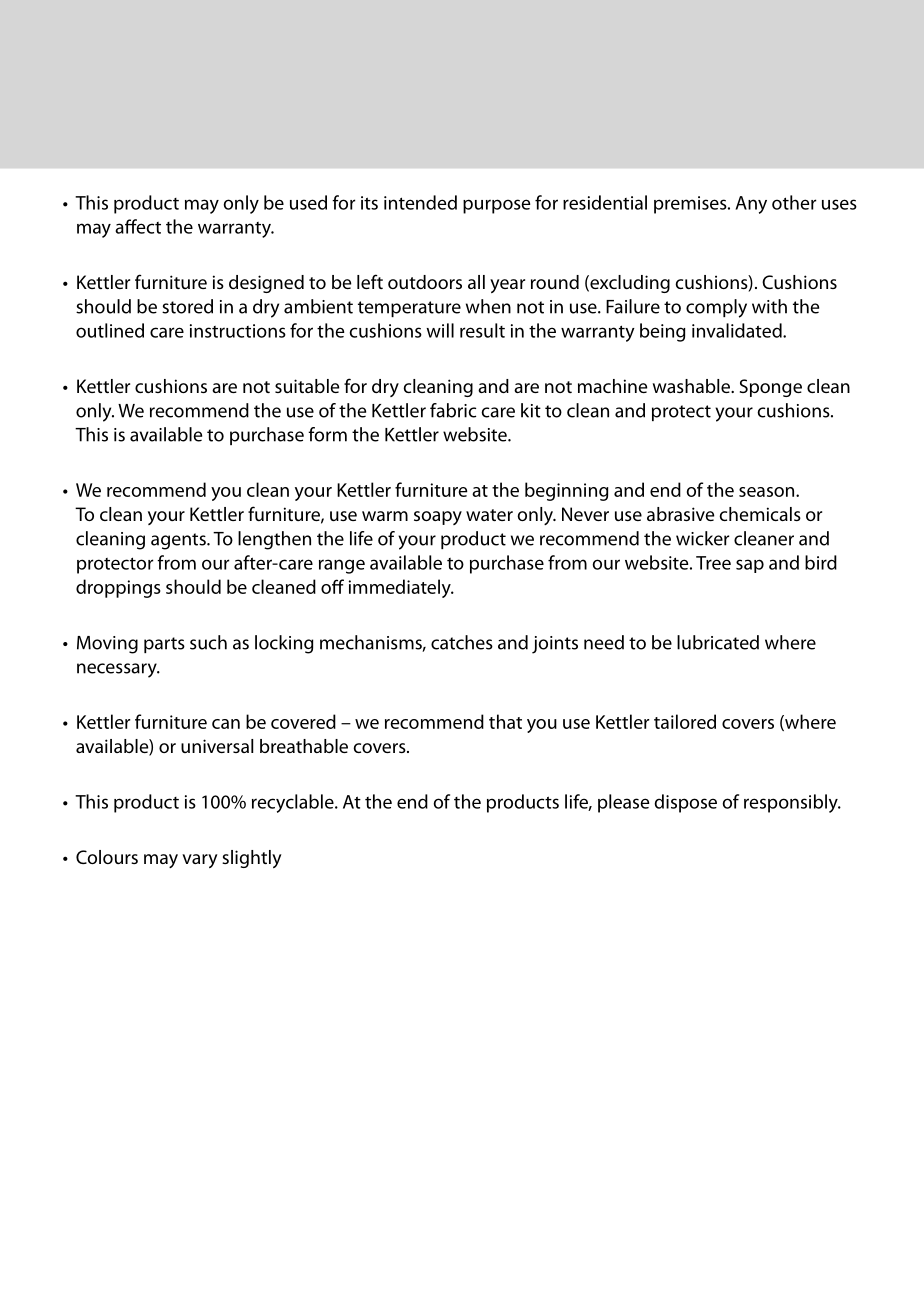  What do you see at coordinates (751, 205) in the screenshot?
I see `Any` at bounding box center [751, 205].
